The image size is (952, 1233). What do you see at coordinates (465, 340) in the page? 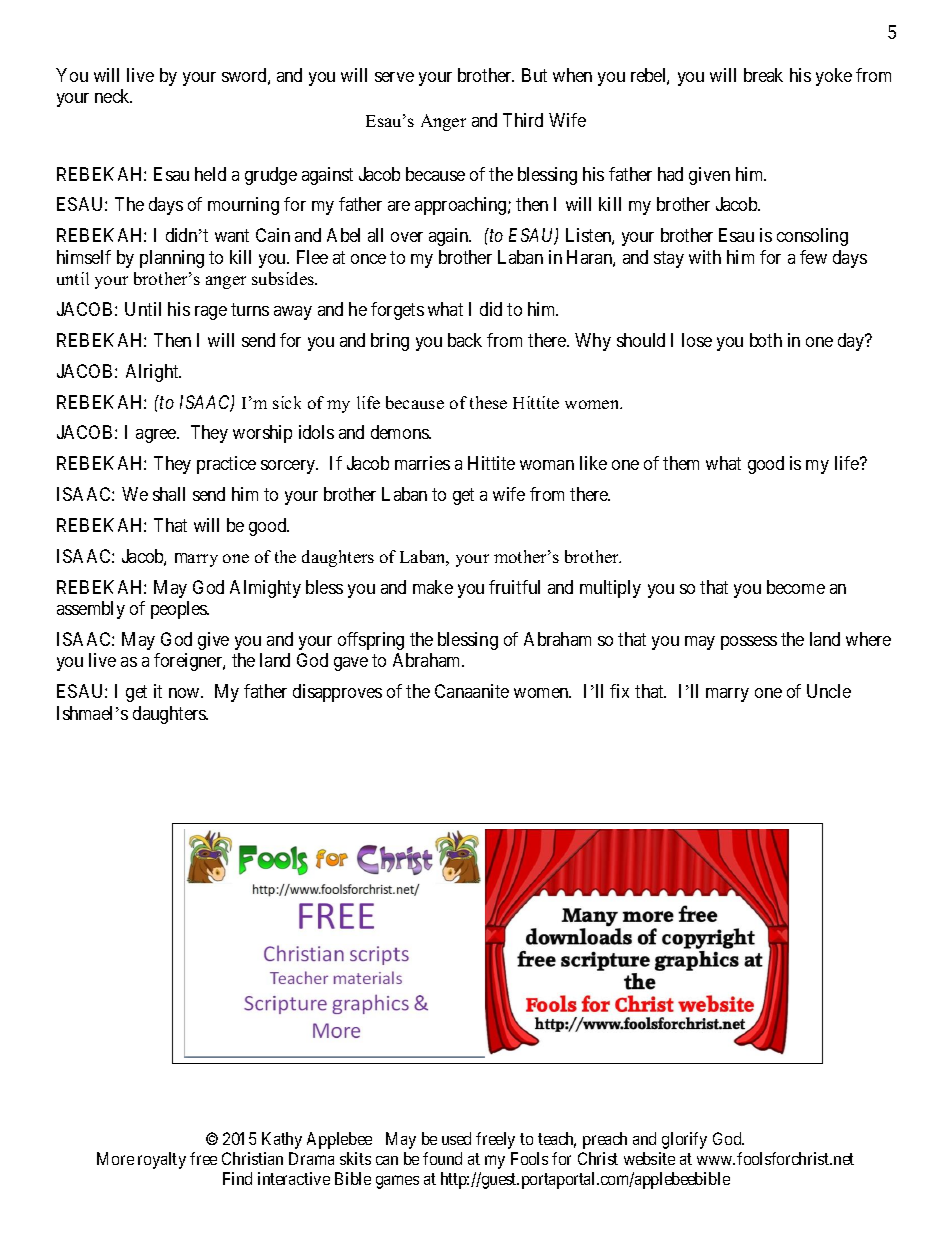
I see `back` at bounding box center [465, 340].
